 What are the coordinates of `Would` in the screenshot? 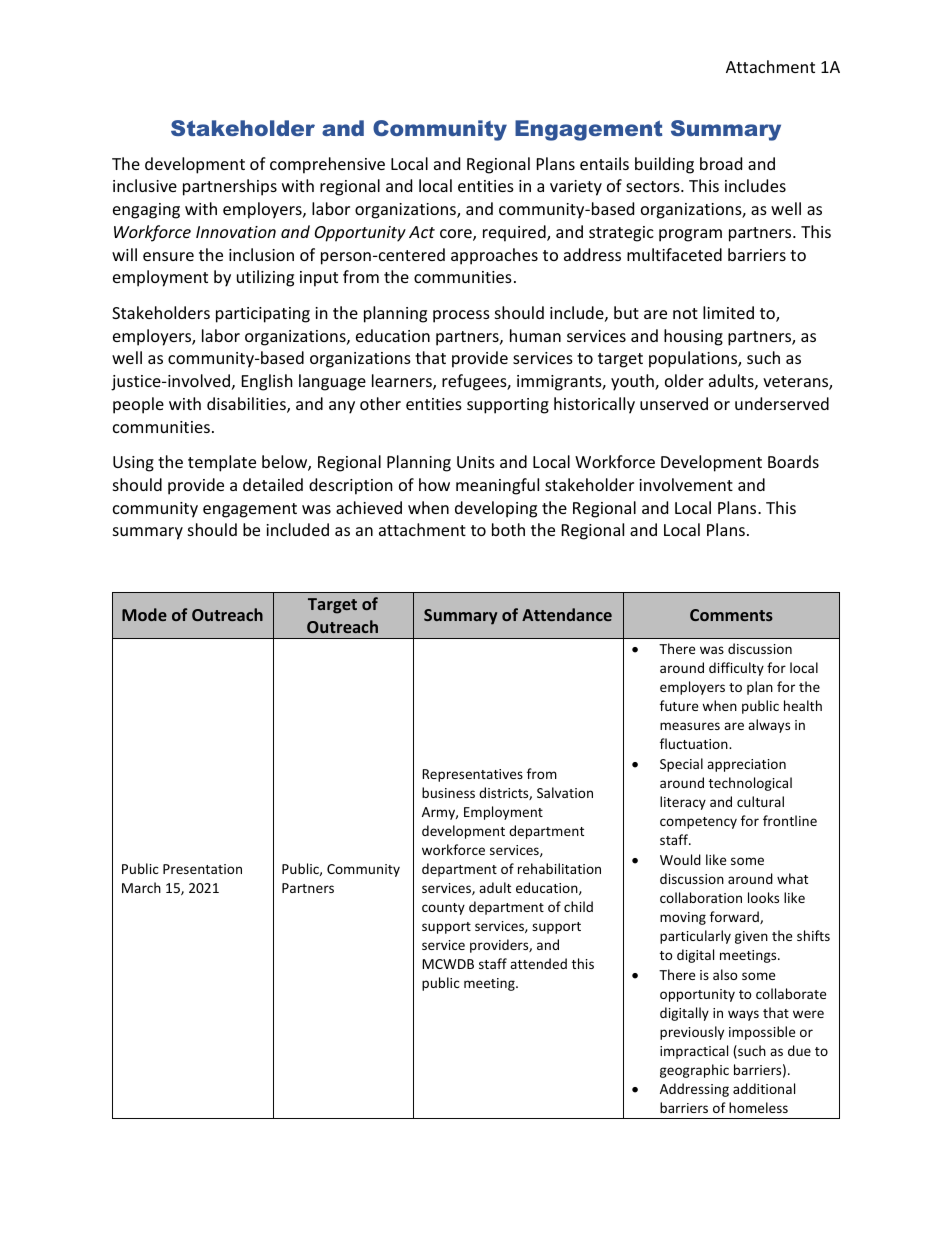 It's located at (680, 859).
